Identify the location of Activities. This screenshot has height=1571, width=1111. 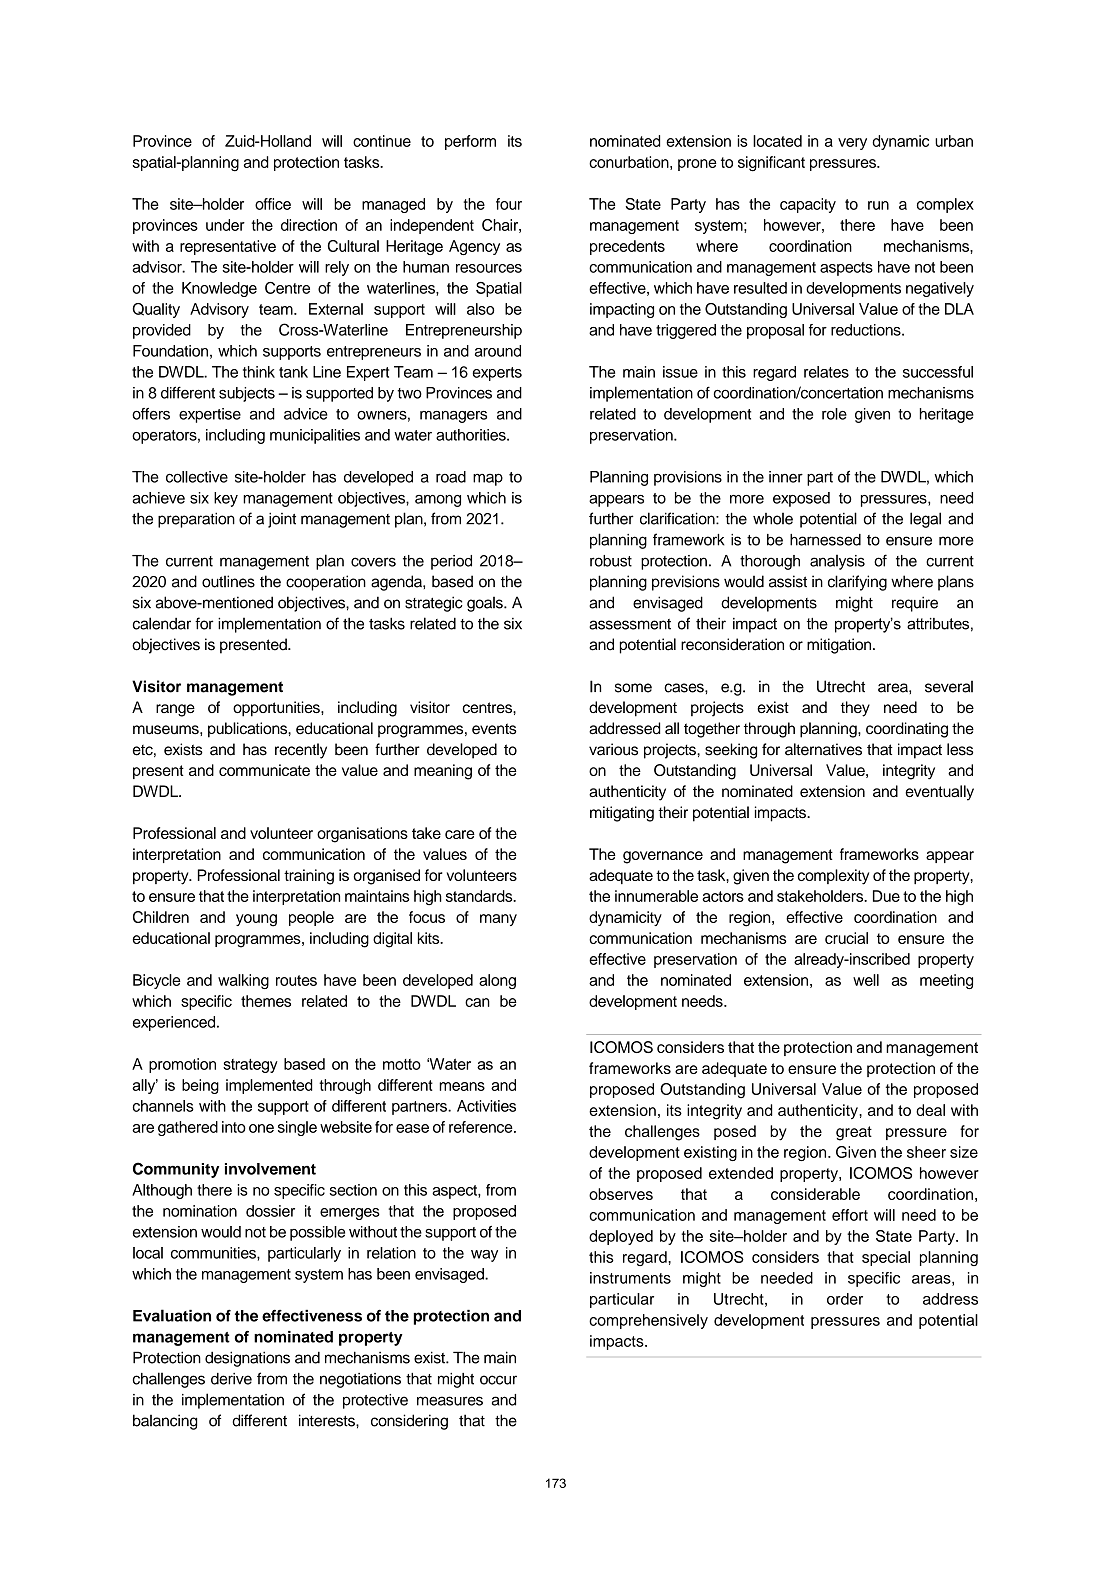
(486, 1106).
